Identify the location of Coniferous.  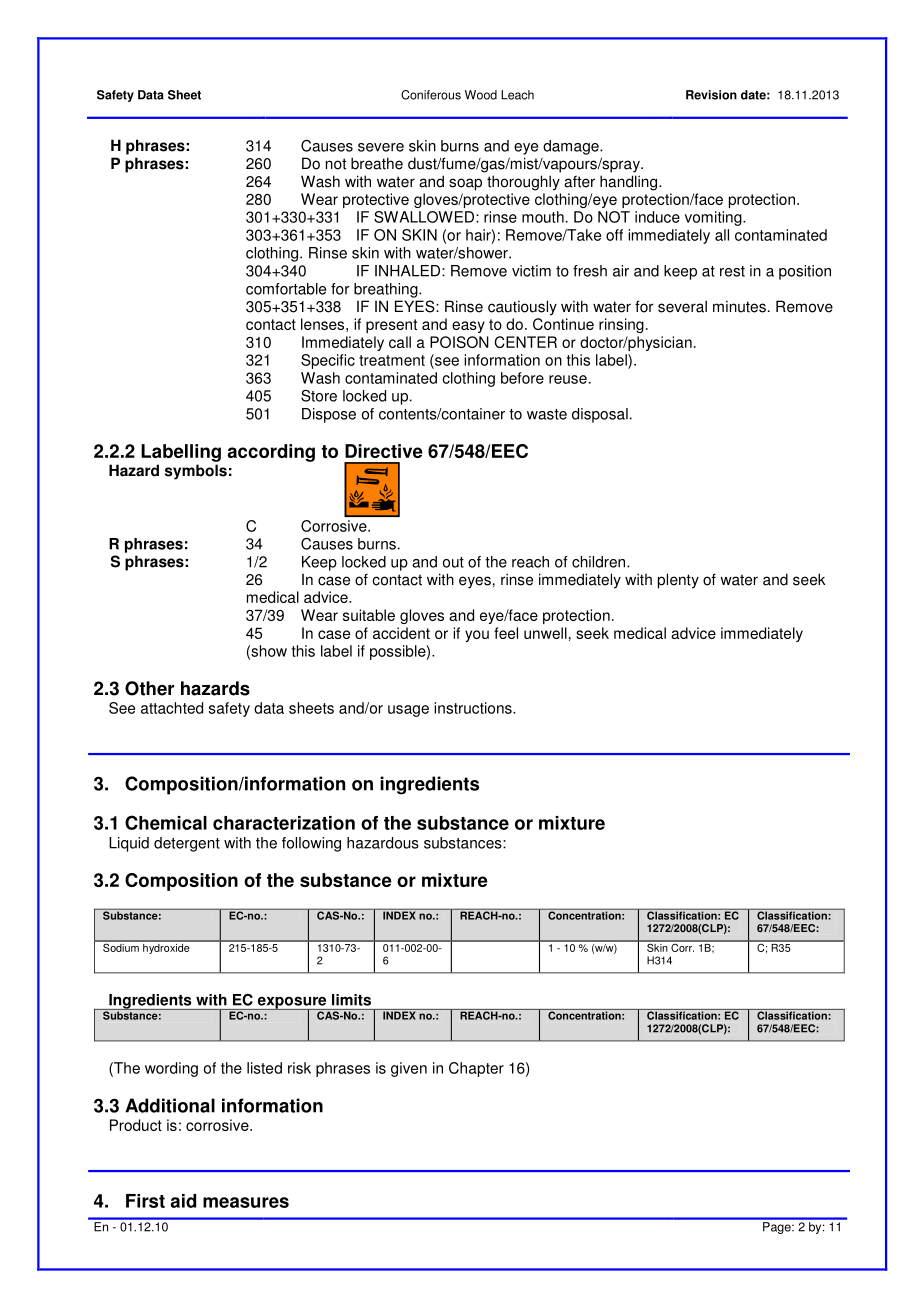
(431, 95).
